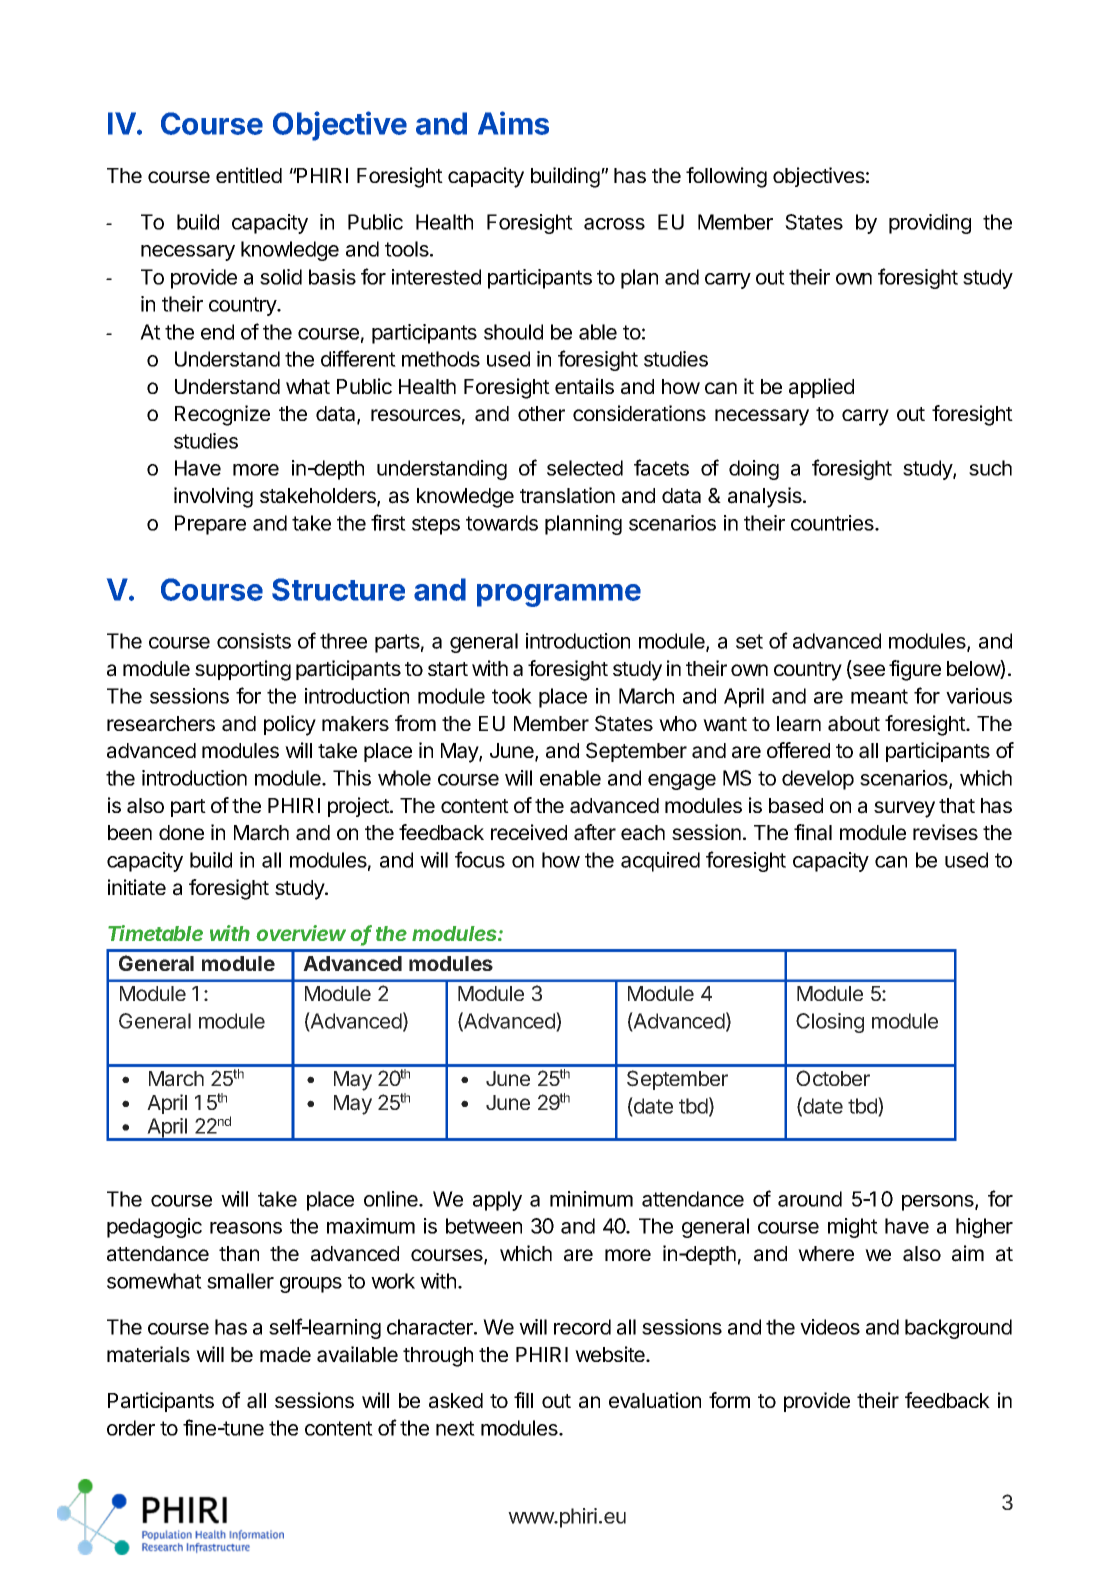 The image size is (1119, 1582). What do you see at coordinates (930, 224) in the page?
I see `providing` at bounding box center [930, 224].
